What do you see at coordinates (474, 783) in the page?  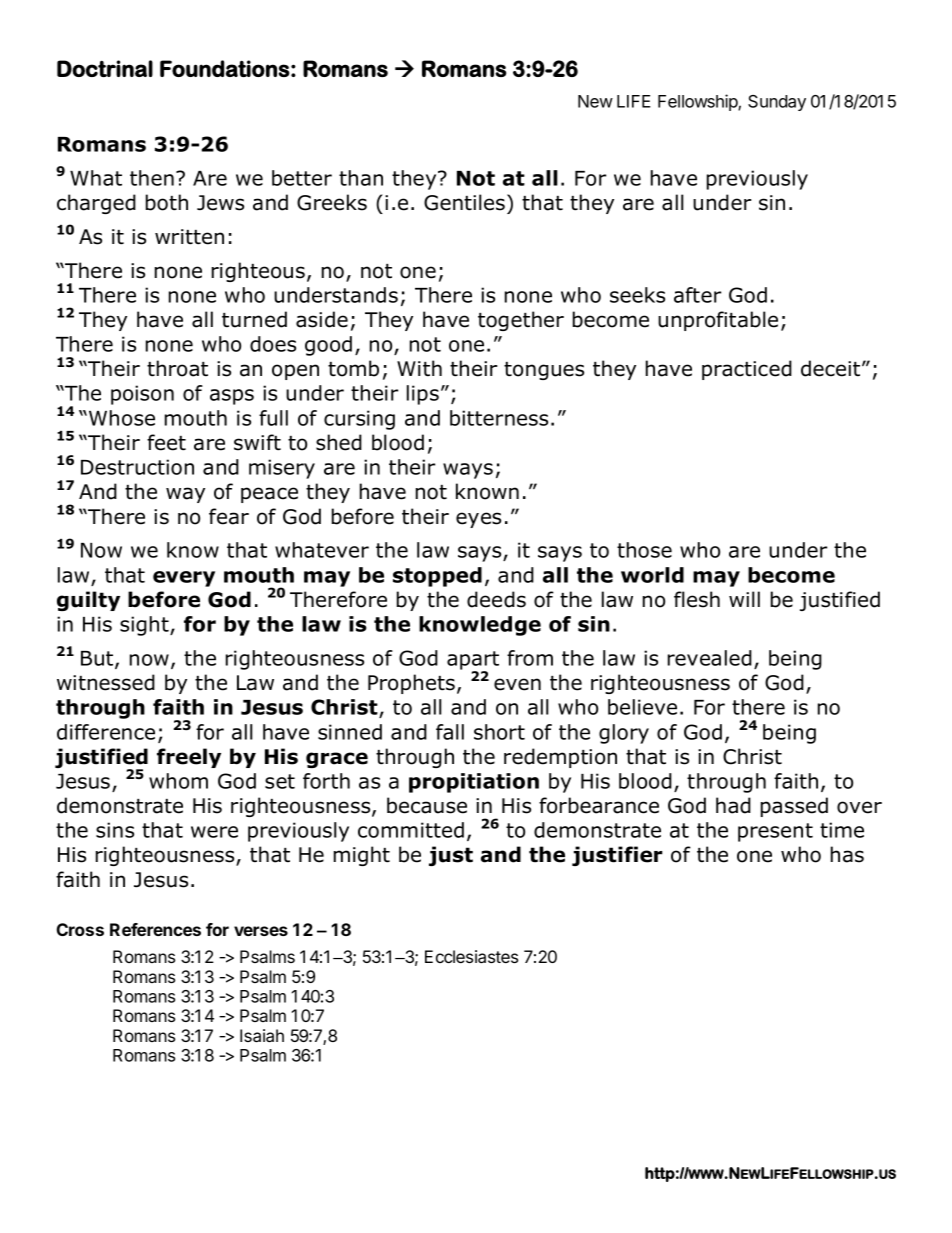 I see `propitiation` at bounding box center [474, 783].
